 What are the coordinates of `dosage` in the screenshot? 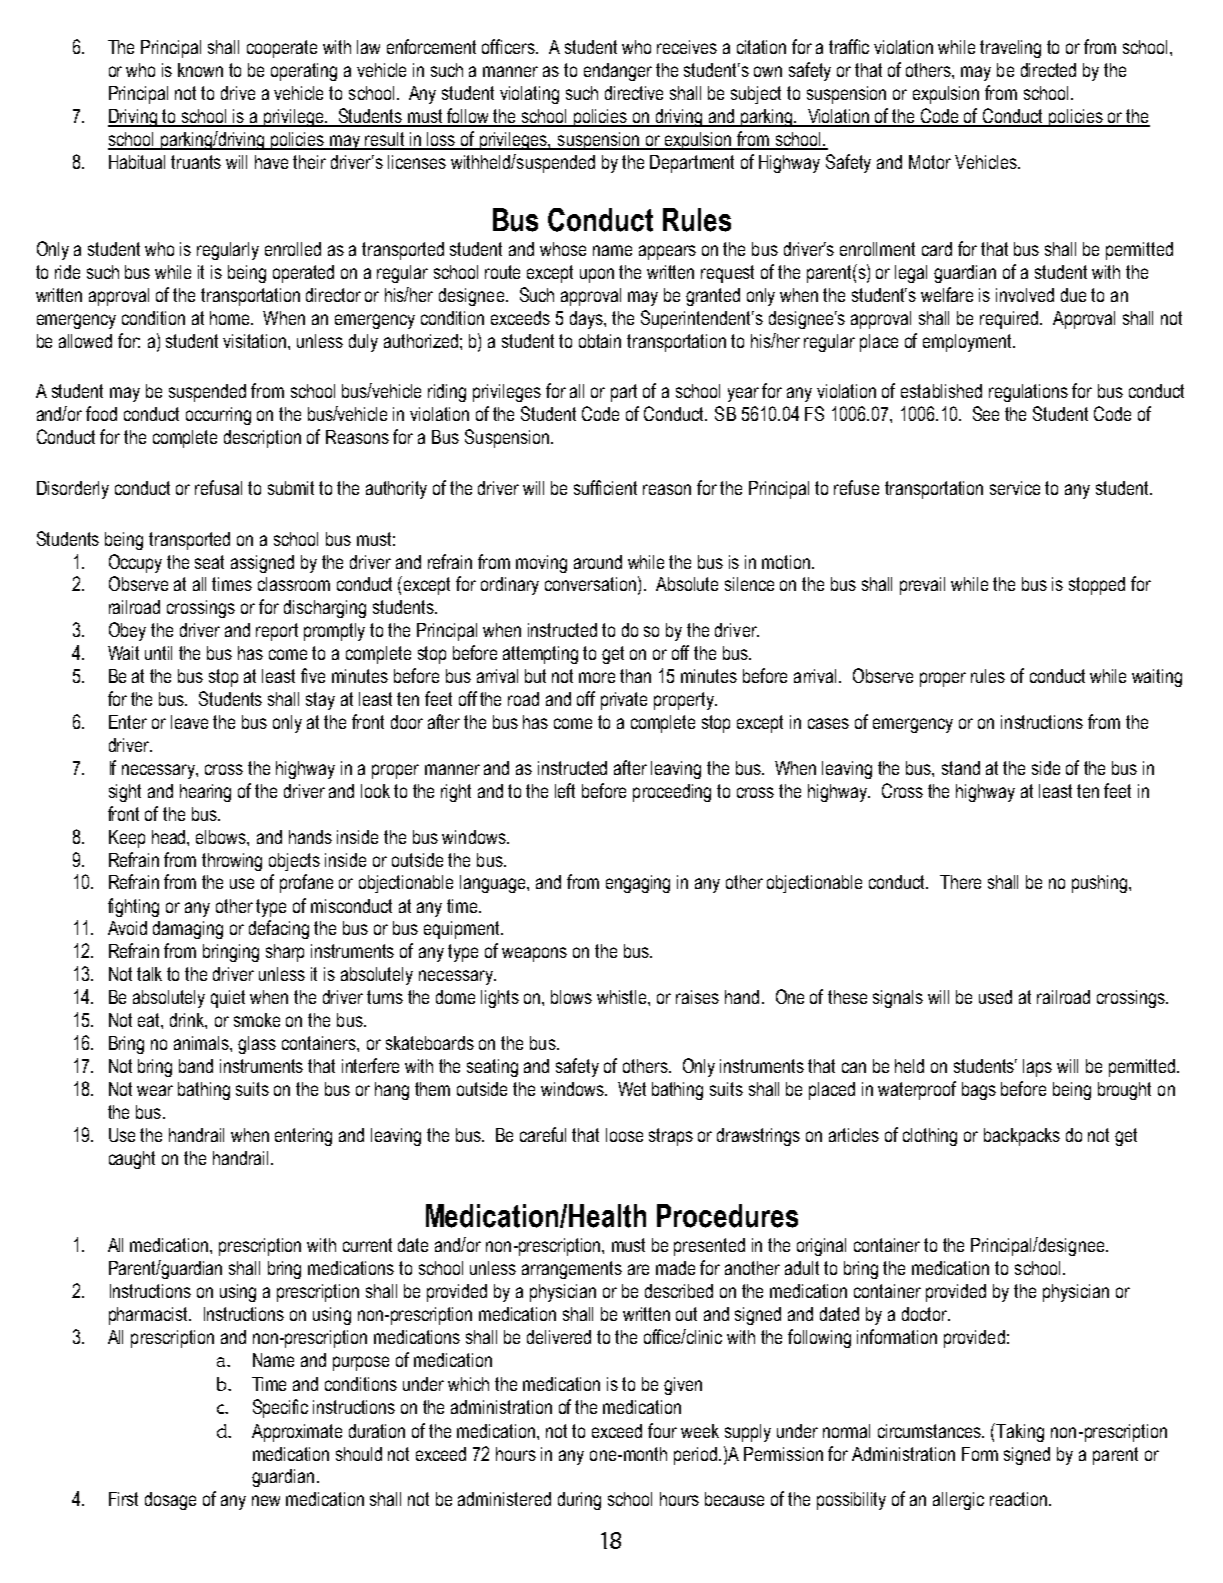 It's located at (170, 1501).
